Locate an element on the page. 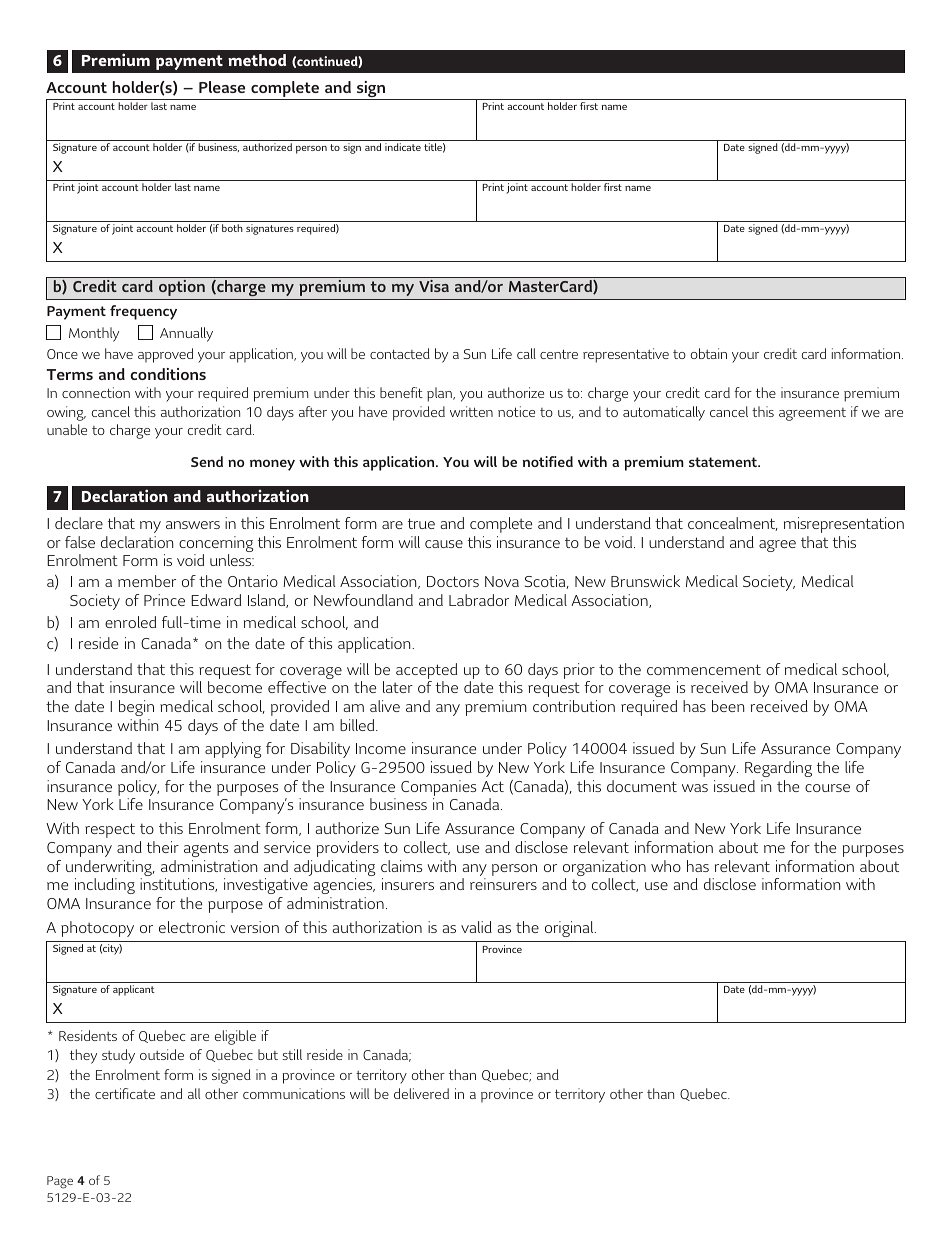 The height and width of the document is (1233, 952). been is located at coordinates (728, 706).
